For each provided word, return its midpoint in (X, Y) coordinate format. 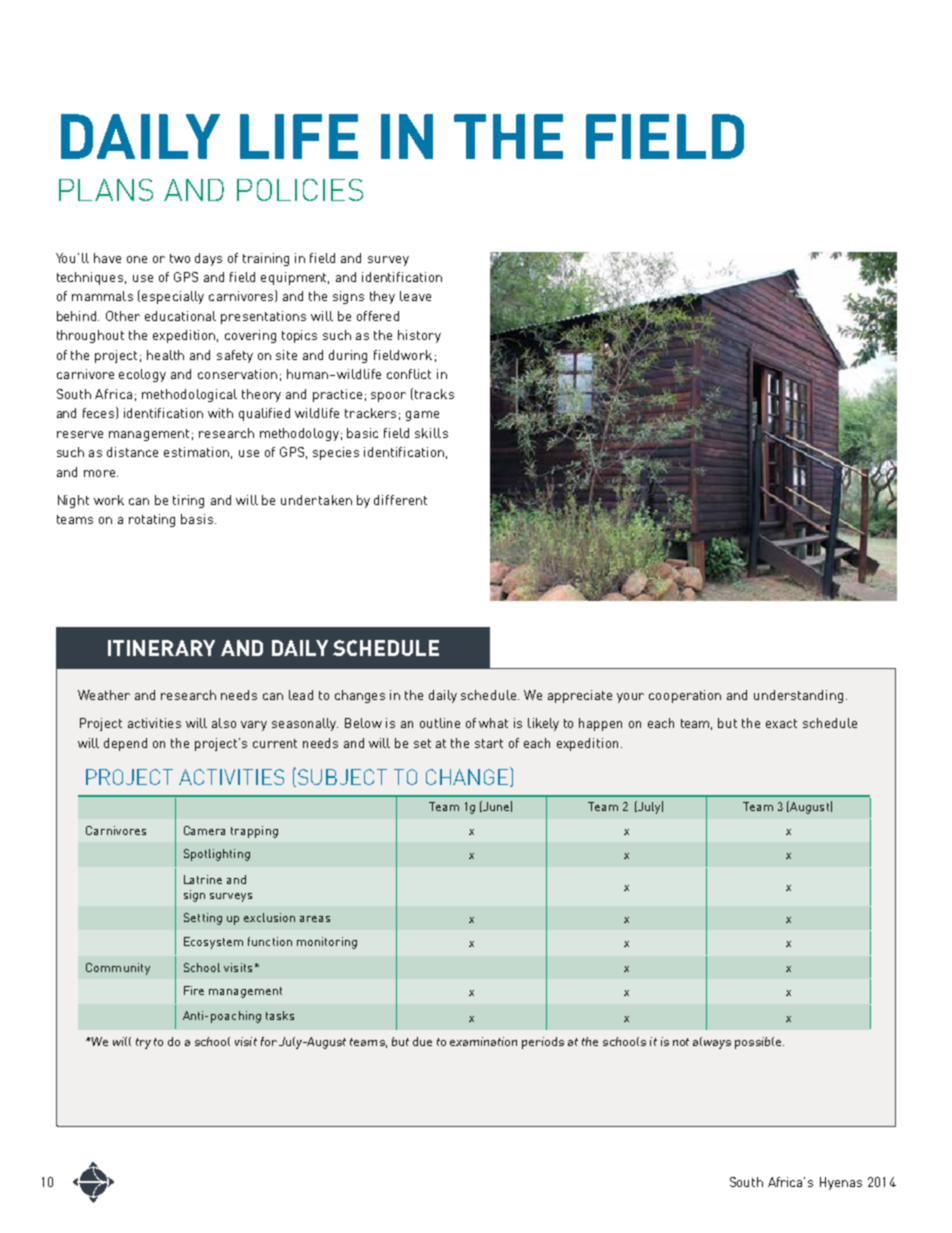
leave (415, 296)
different (400, 500)
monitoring (327, 943)
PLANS (106, 190)
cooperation (685, 696)
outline (440, 723)
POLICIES (300, 190)
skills (431, 433)
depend (125, 744)
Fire (194, 990)
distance (132, 452)
